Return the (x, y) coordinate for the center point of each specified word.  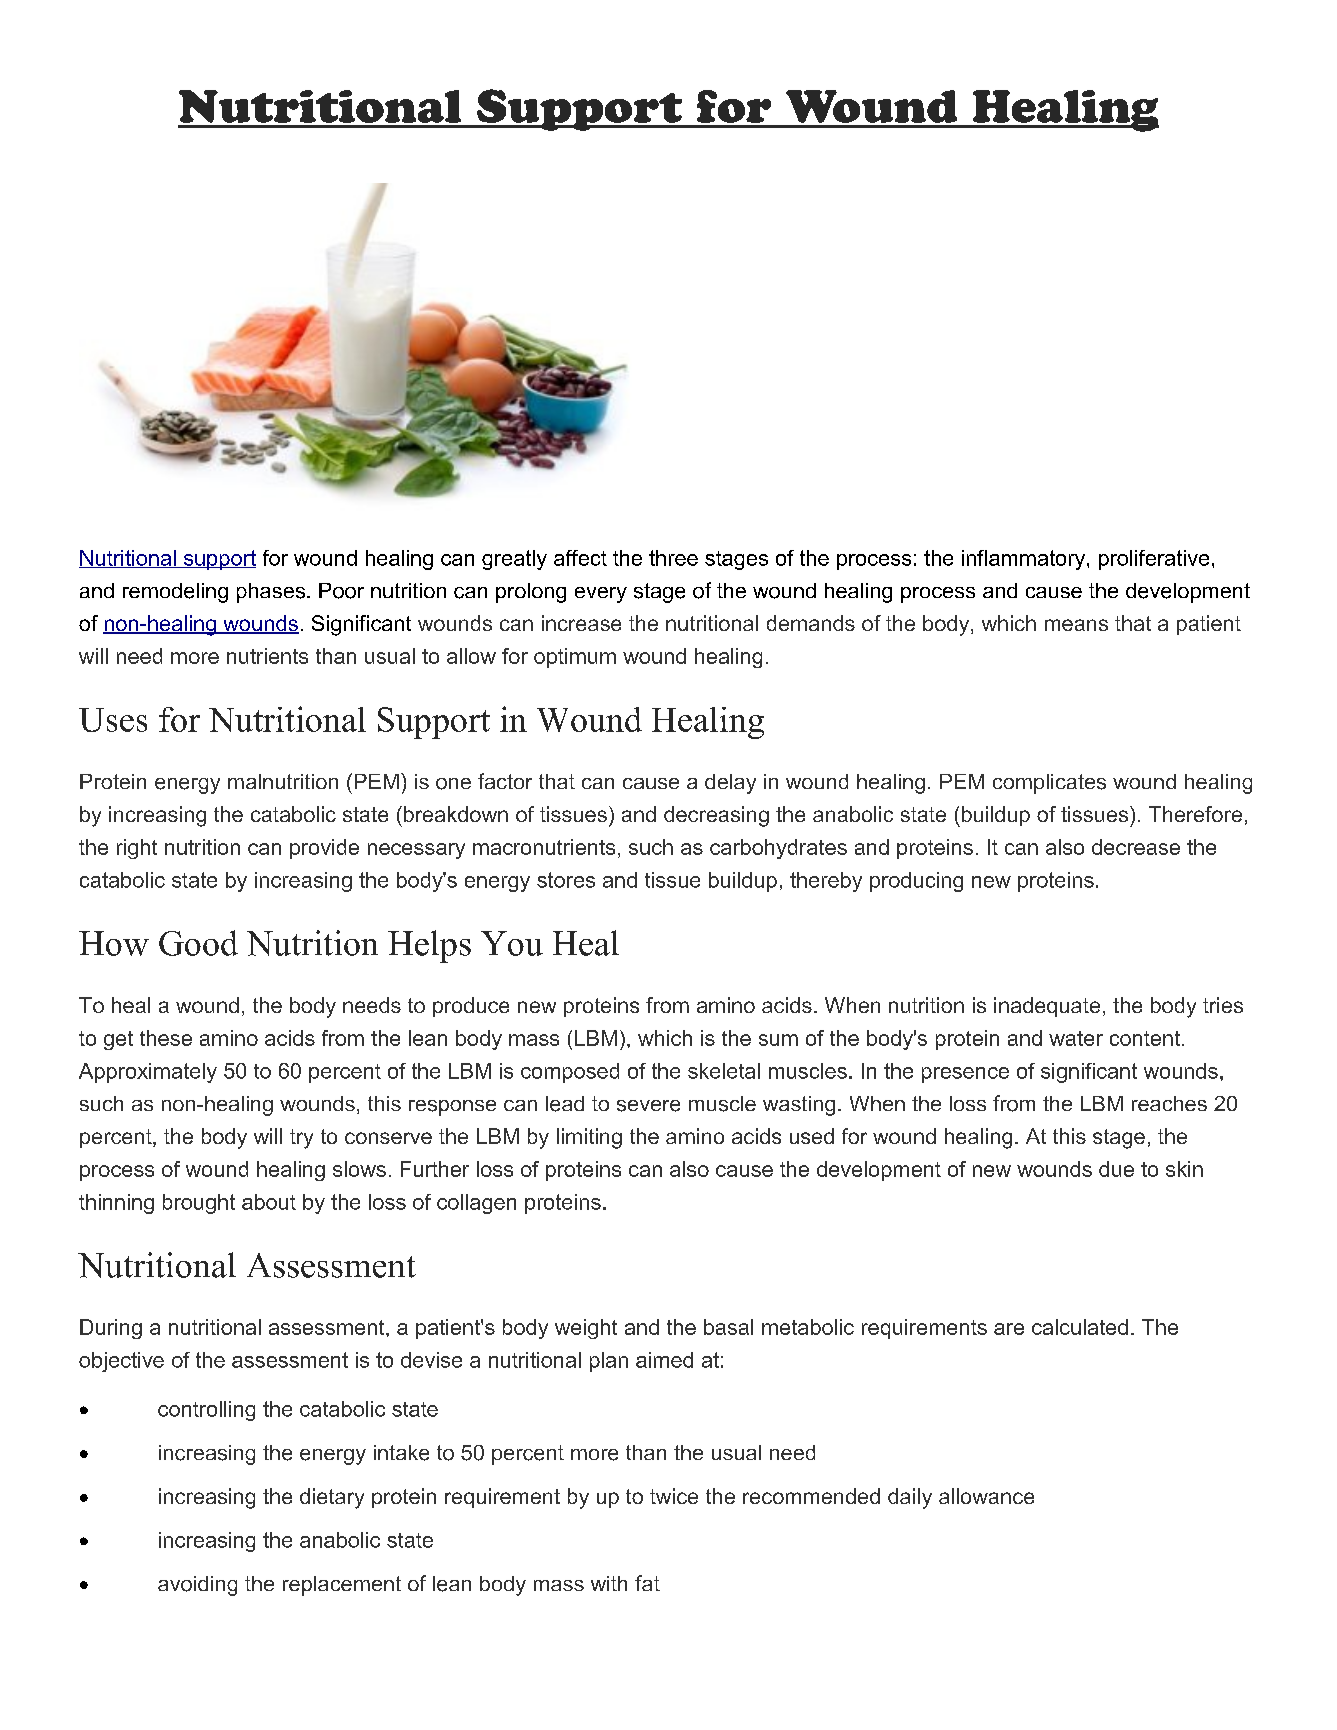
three (673, 558)
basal (728, 1327)
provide (324, 849)
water (1076, 1038)
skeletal (724, 1071)
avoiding (197, 1586)
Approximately (148, 1073)
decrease (1136, 847)
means (1076, 625)
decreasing (716, 816)
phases (271, 593)
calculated (1080, 1327)
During (111, 1329)
